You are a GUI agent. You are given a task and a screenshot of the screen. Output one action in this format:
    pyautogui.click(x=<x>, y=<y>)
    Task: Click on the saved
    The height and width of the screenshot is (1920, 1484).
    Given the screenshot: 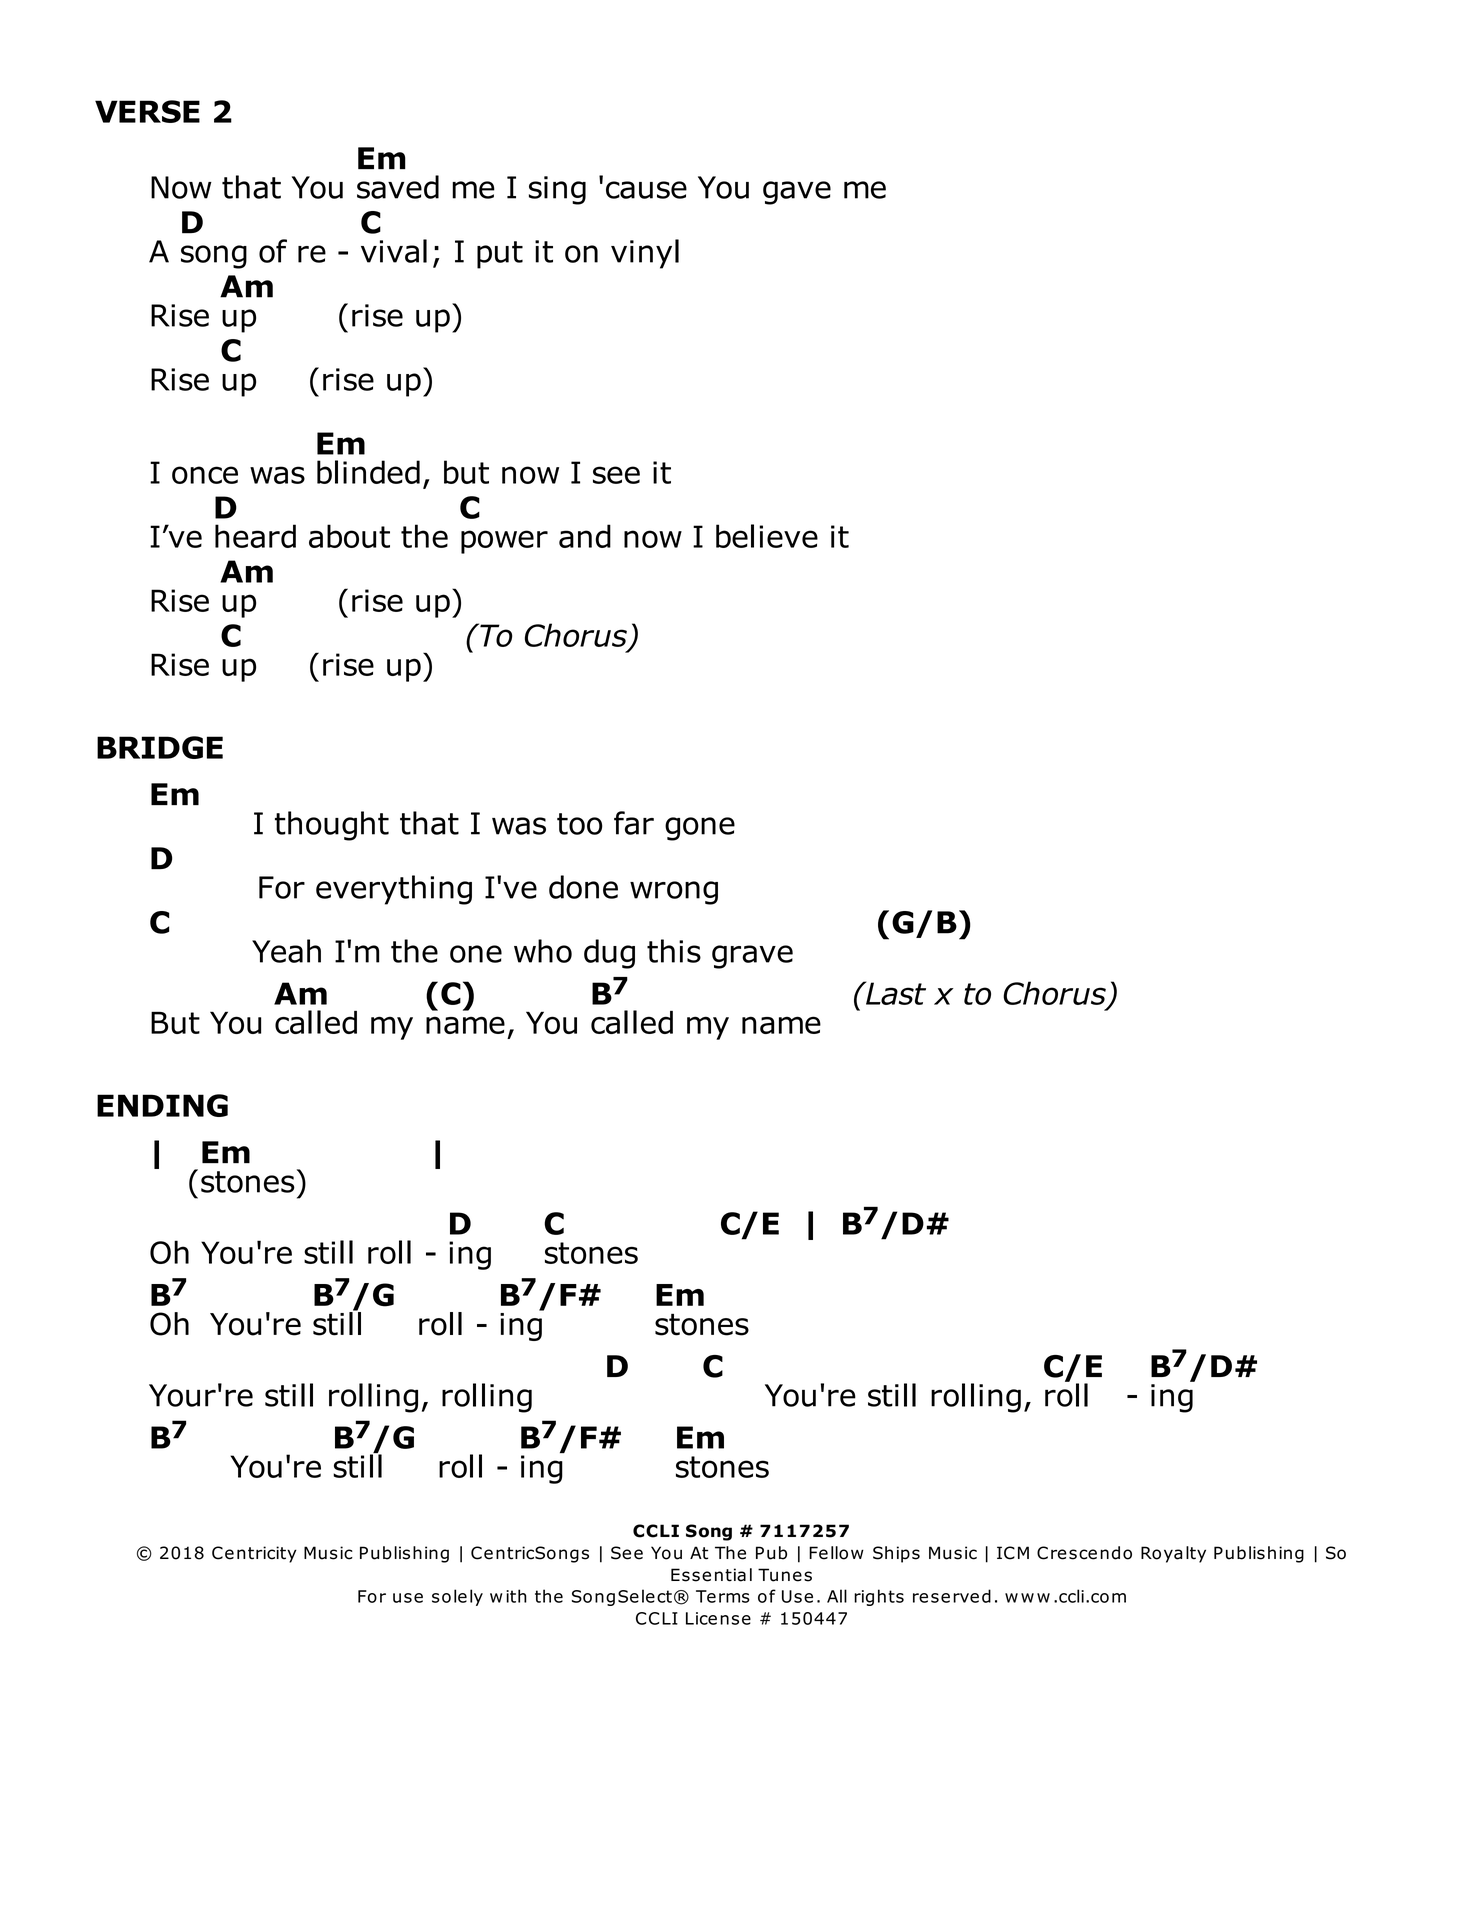 What is the action you would take?
    pyautogui.click(x=398, y=187)
